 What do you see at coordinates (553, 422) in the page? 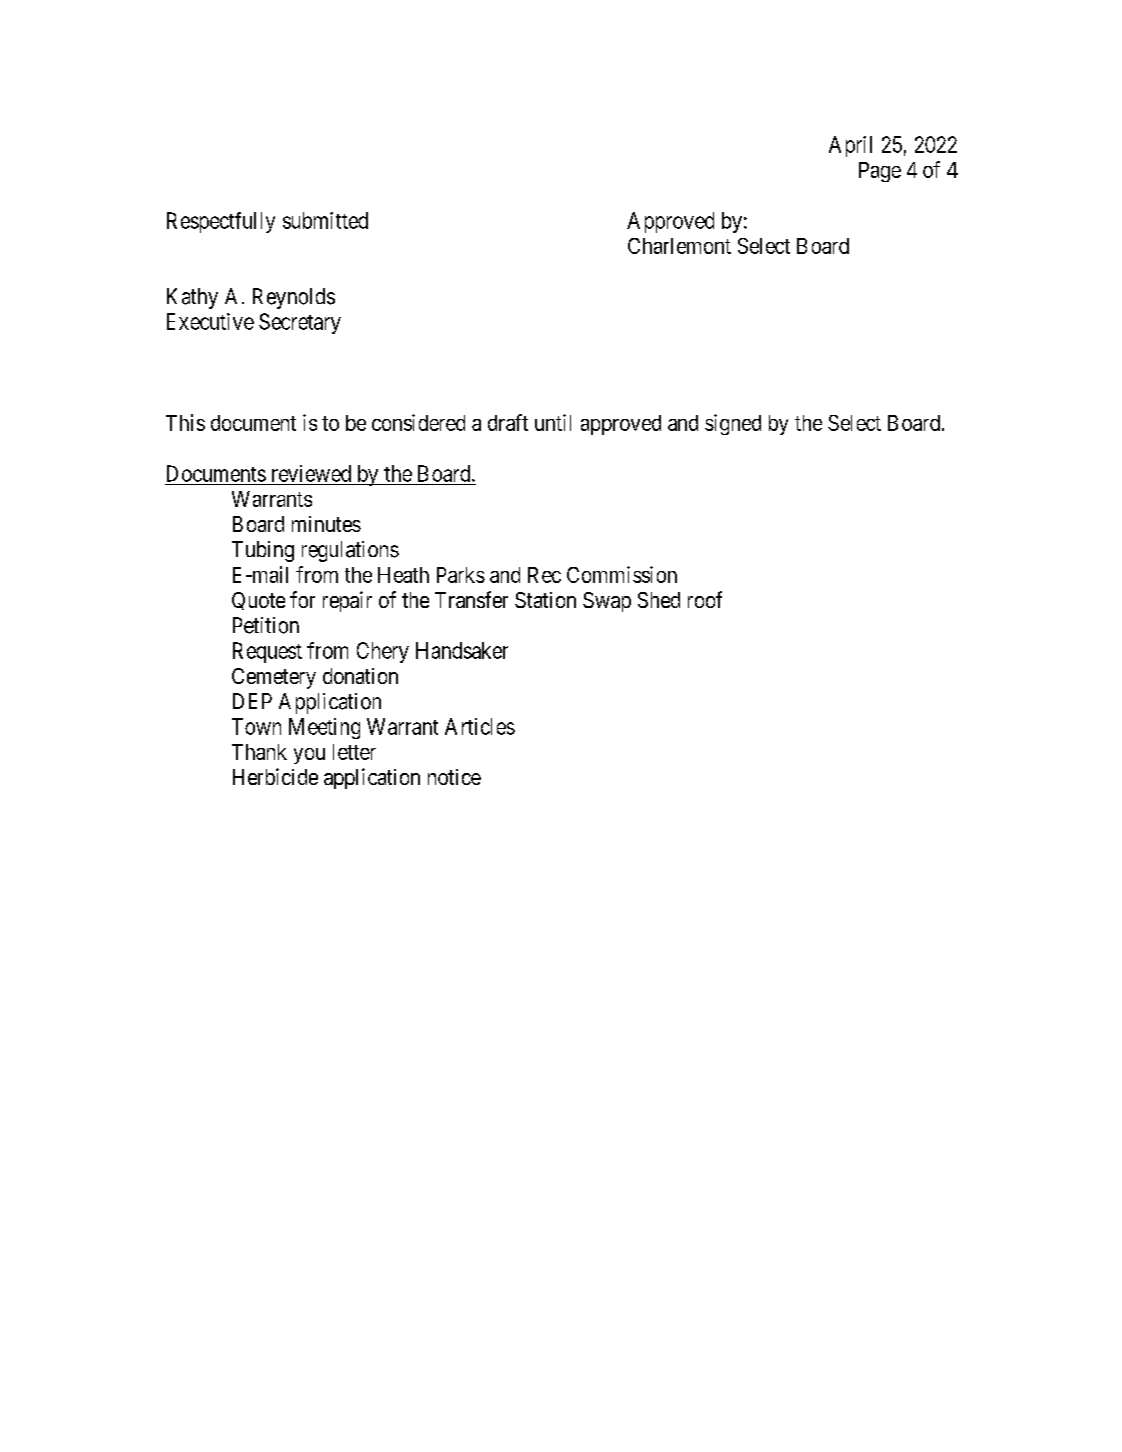
I see `until` at bounding box center [553, 422].
